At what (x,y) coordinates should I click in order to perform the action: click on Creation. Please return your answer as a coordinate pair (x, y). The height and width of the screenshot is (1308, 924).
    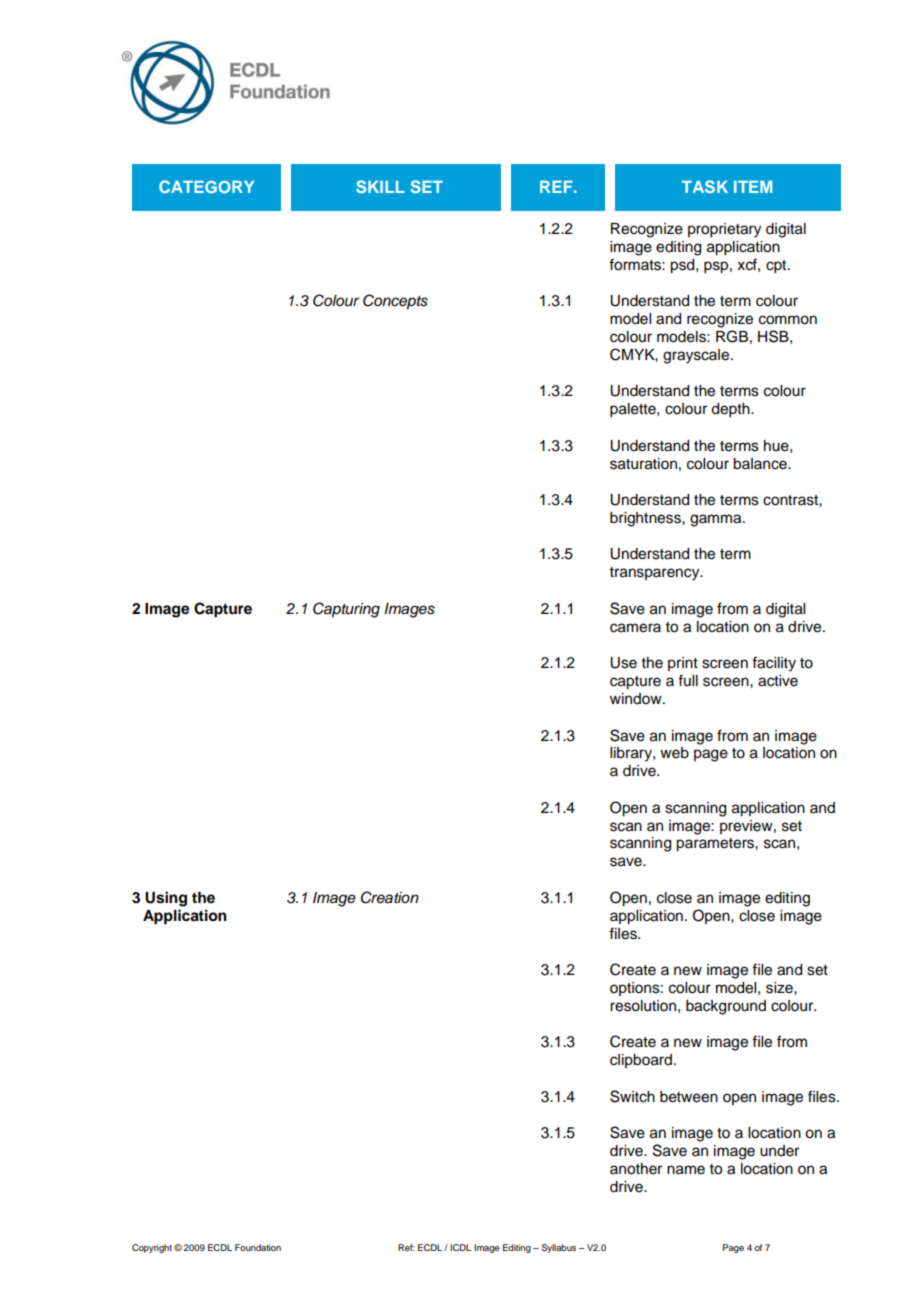
    Looking at the image, I should click on (390, 897).
